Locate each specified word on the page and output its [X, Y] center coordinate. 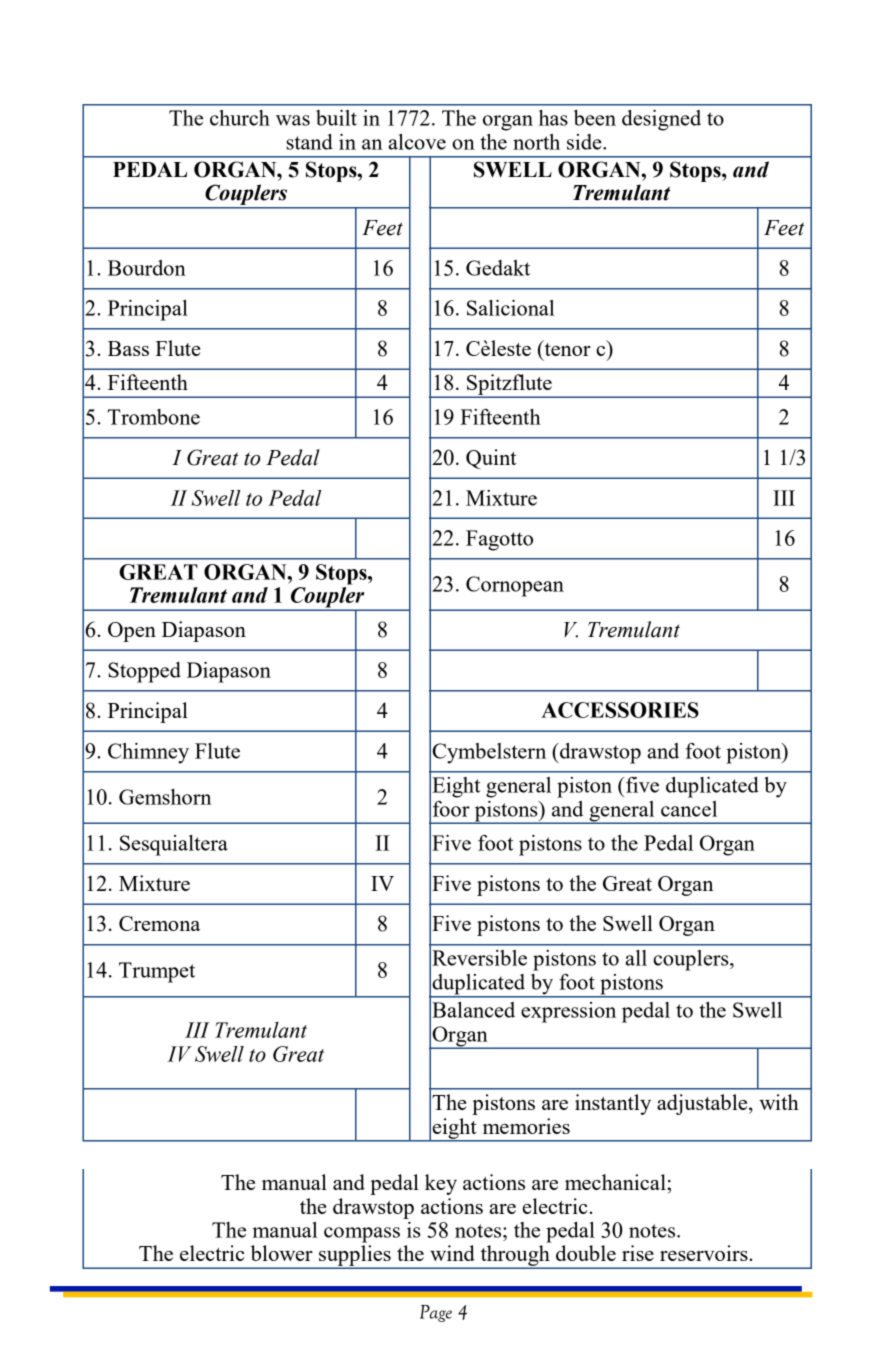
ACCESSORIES [620, 710]
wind [452, 1253]
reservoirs [705, 1253]
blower [282, 1253]
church [240, 118]
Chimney [148, 753]
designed [661, 120]
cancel [689, 809]
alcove [417, 142]
